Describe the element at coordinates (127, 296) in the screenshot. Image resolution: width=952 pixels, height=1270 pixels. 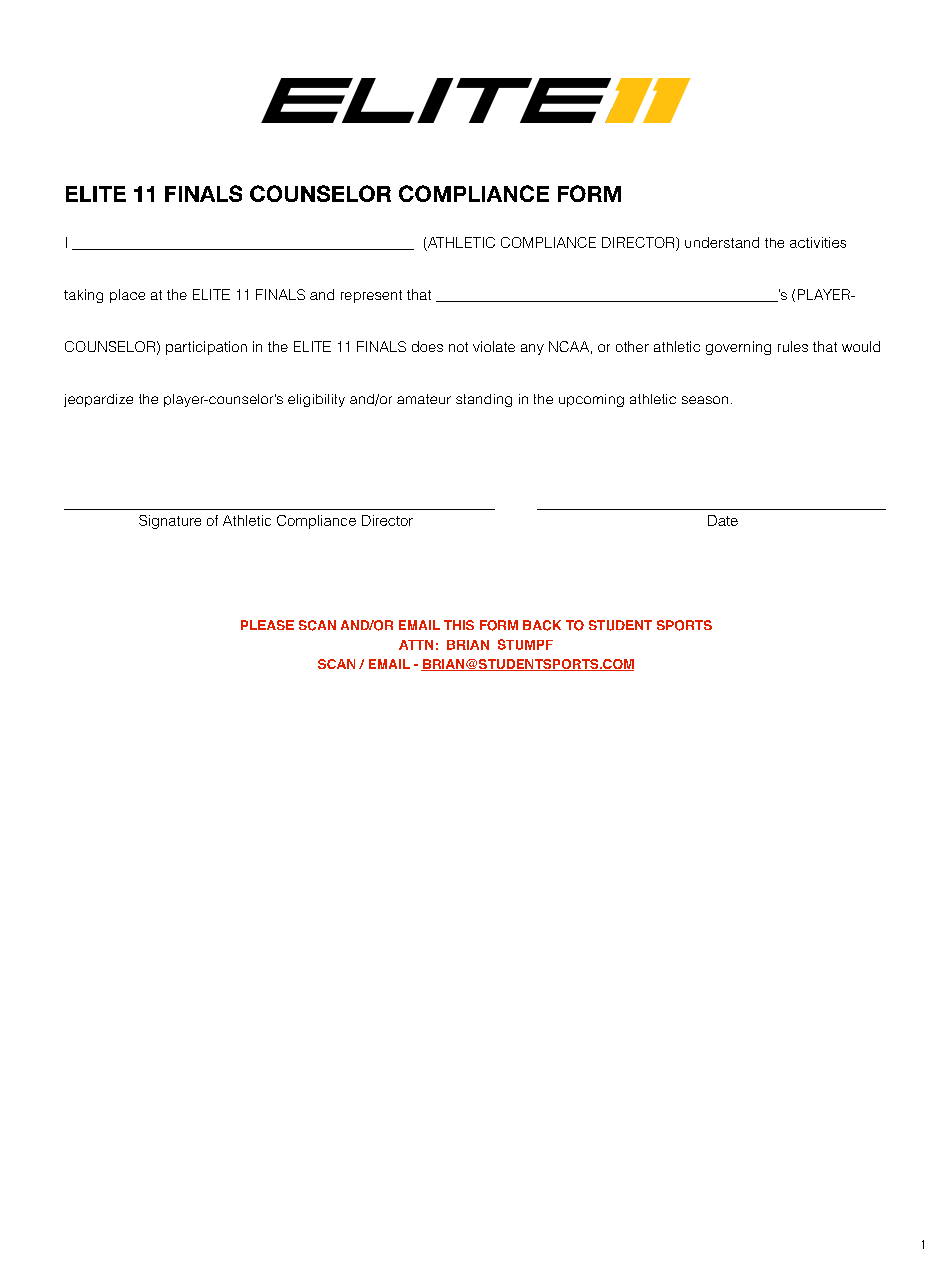
I see `place` at that location.
